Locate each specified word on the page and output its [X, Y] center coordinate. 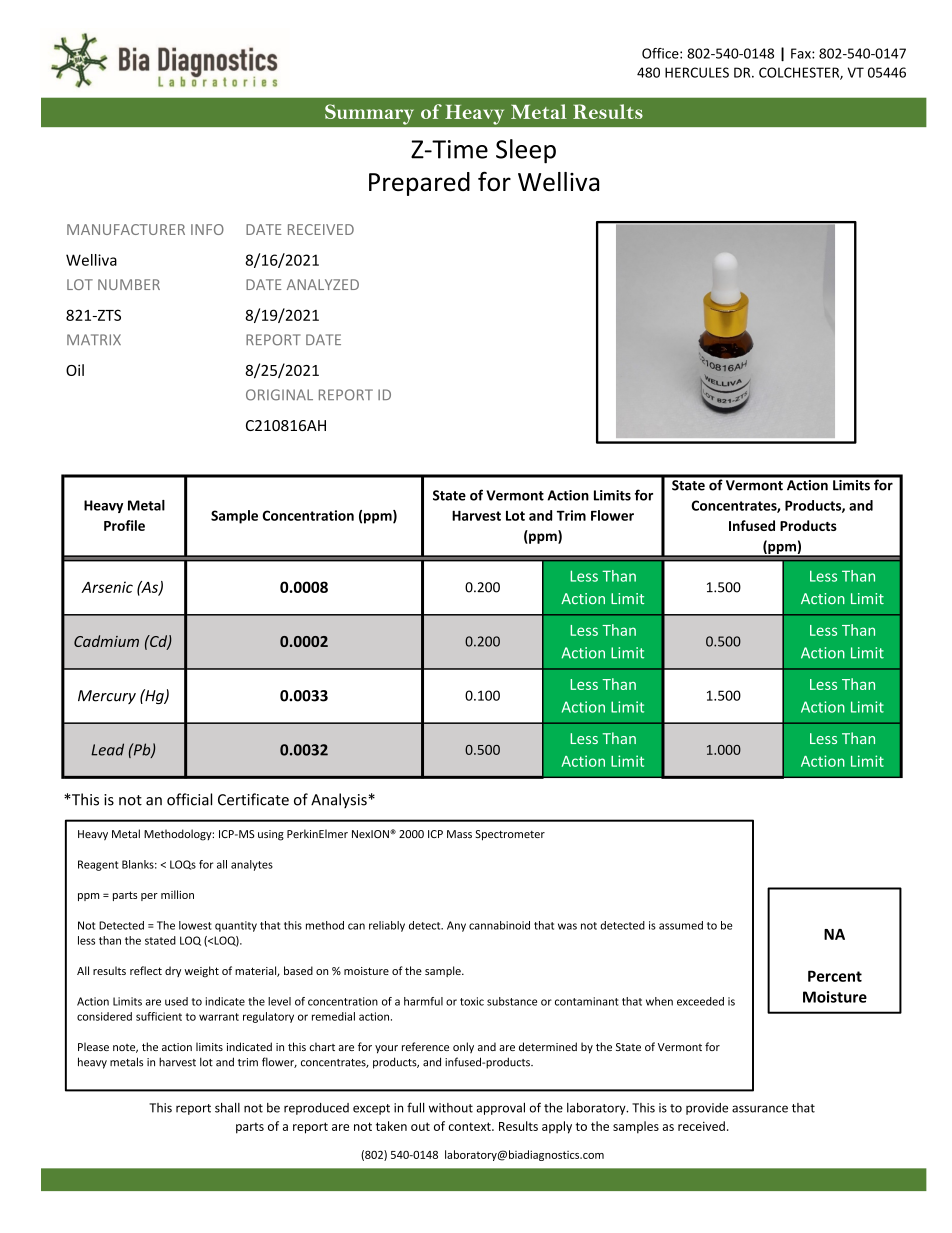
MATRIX [94, 339]
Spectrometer [510, 835]
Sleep [526, 151]
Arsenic [107, 587]
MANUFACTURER [126, 229]
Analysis [339, 800]
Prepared [419, 184]
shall [227, 1108]
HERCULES [697, 72]
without [451, 1108]
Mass [459, 834]
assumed [681, 925]
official [189, 799]
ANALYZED [323, 284]
